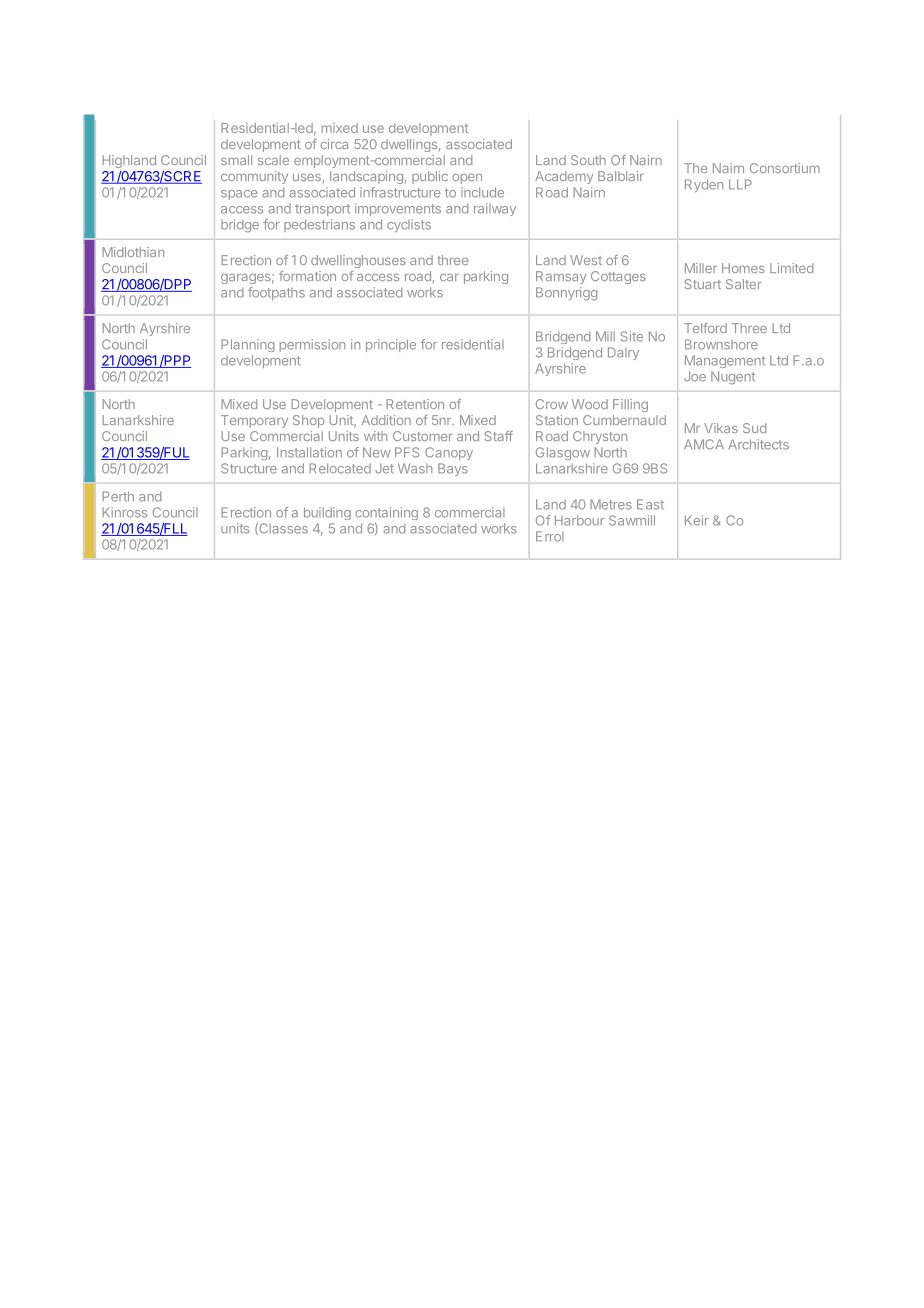  I want to click on containing, so click(386, 513).
